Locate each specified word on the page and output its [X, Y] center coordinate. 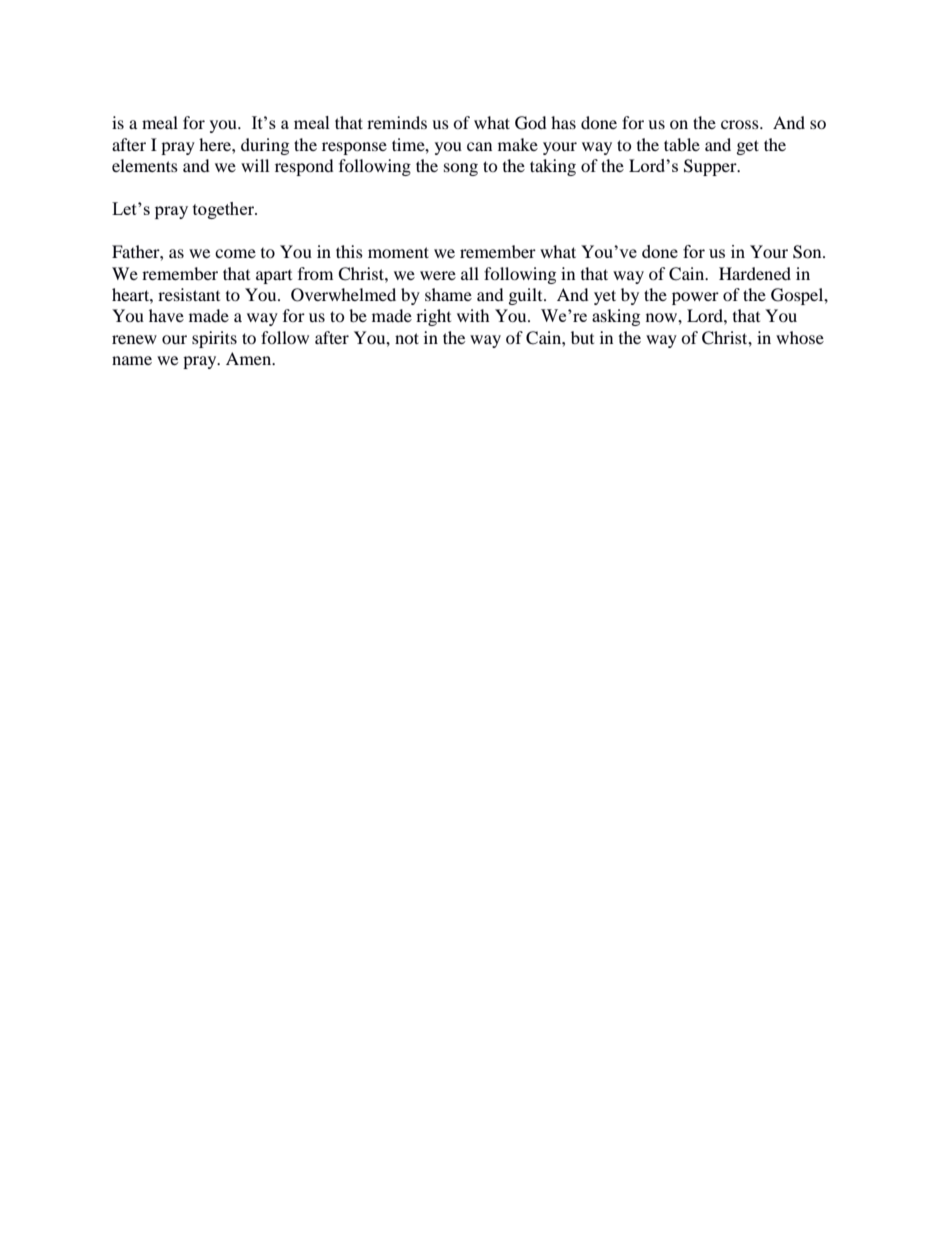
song [461, 169]
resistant [189, 294]
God [531, 123]
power [695, 298]
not [407, 338]
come [235, 253]
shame [448, 294]
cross [741, 124]
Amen [250, 358]
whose [800, 337]
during [265, 146]
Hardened [755, 273]
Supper [711, 167]
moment [398, 252]
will [255, 165]
